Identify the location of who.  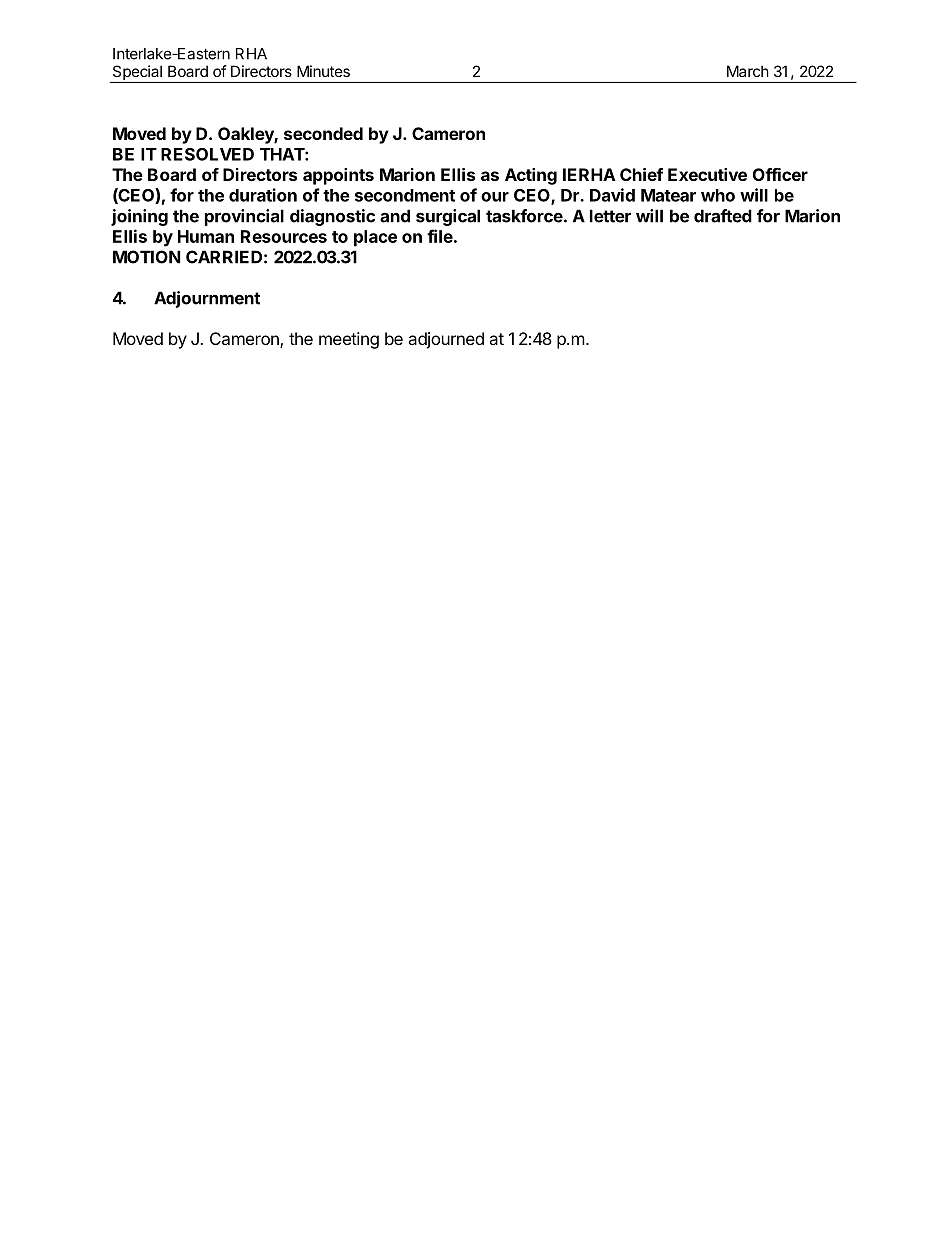
(718, 195).
